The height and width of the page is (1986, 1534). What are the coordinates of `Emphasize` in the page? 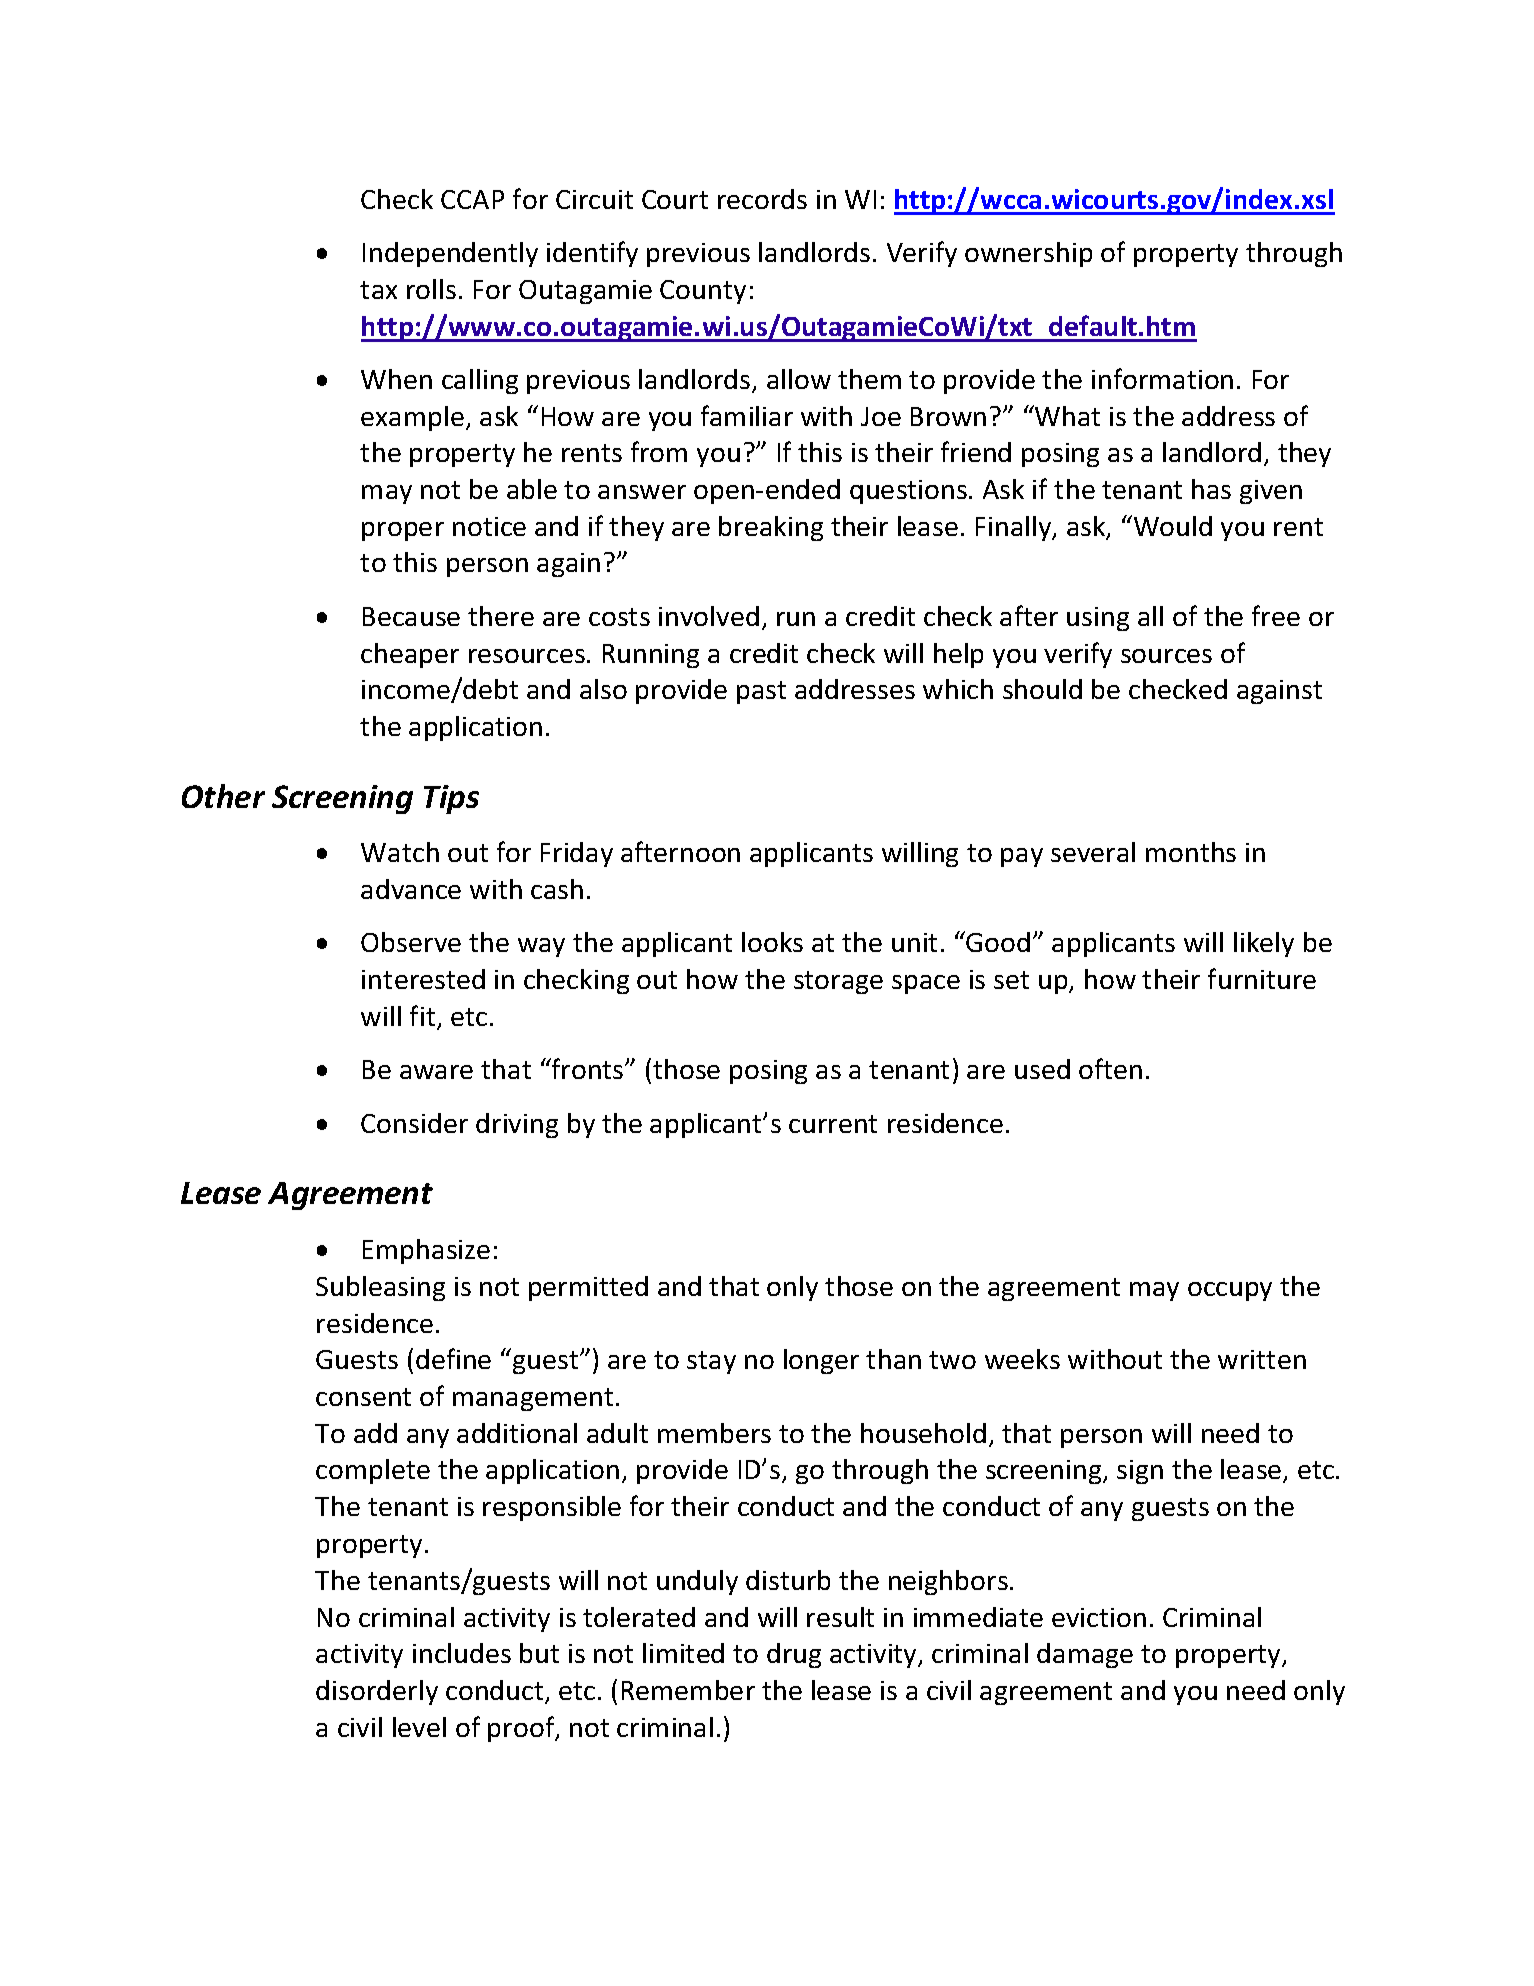 It's located at (426, 1251).
